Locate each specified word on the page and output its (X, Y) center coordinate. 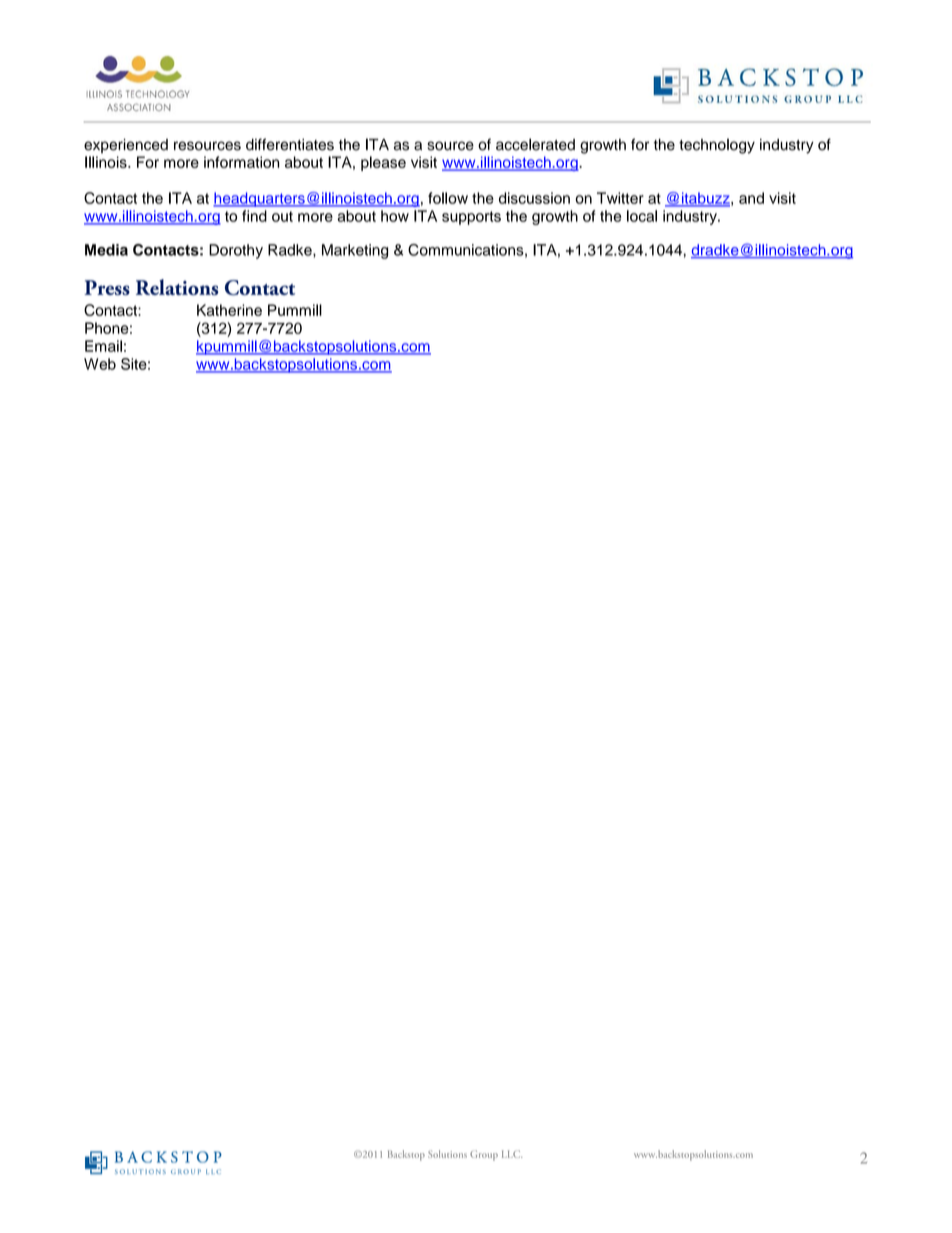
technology (717, 146)
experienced (126, 146)
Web (100, 364)
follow (448, 198)
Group (484, 1155)
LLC (512, 1154)
